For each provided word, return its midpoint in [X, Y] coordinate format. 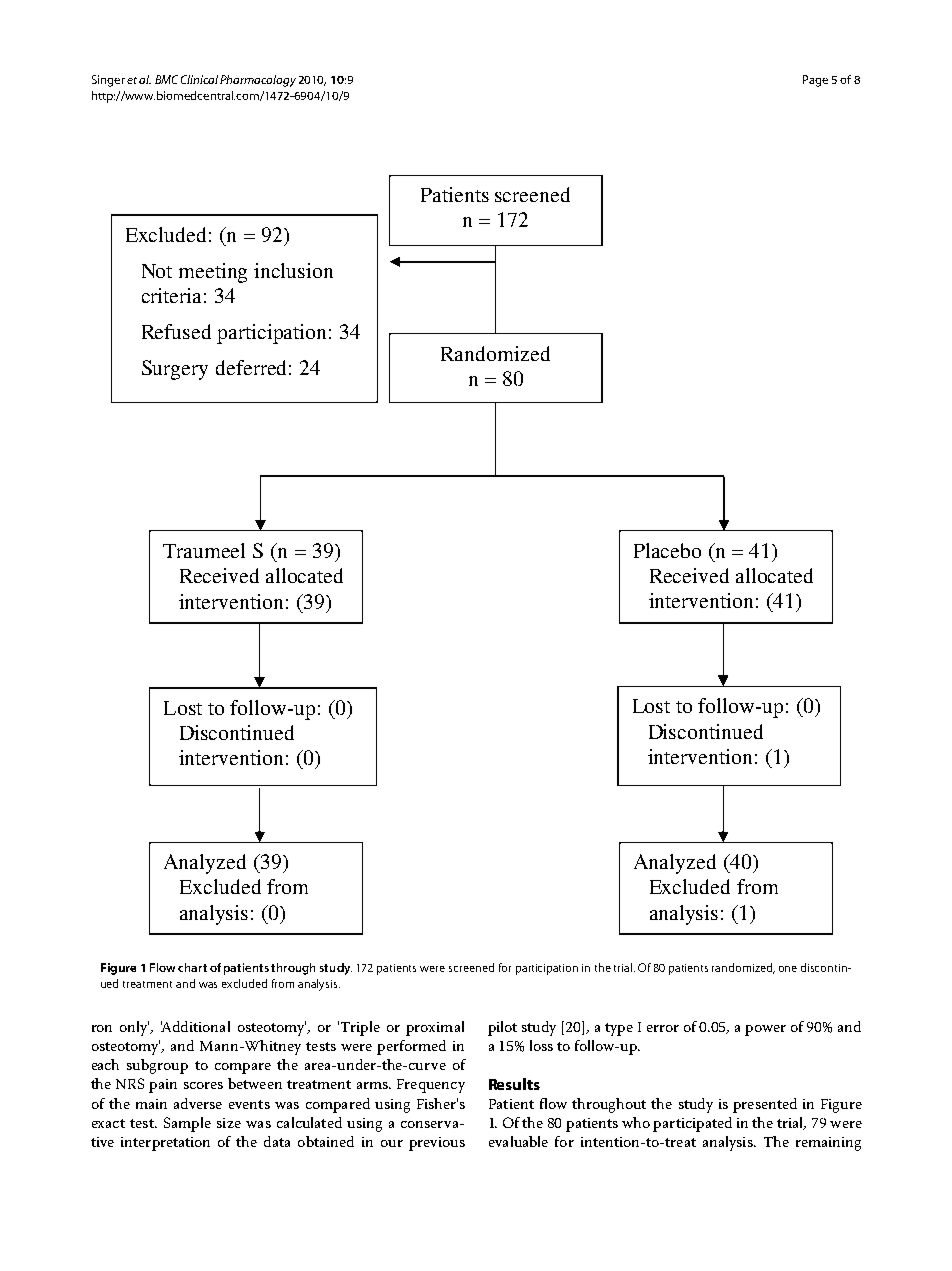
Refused [176, 331]
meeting [213, 273]
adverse [198, 1103]
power [765, 1030]
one [788, 969]
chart [192, 967]
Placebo [667, 550]
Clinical [199, 79]
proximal [435, 1028]
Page [815, 81]
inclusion [293, 270]
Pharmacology [258, 81]
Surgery [175, 370]
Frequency [431, 1086]
